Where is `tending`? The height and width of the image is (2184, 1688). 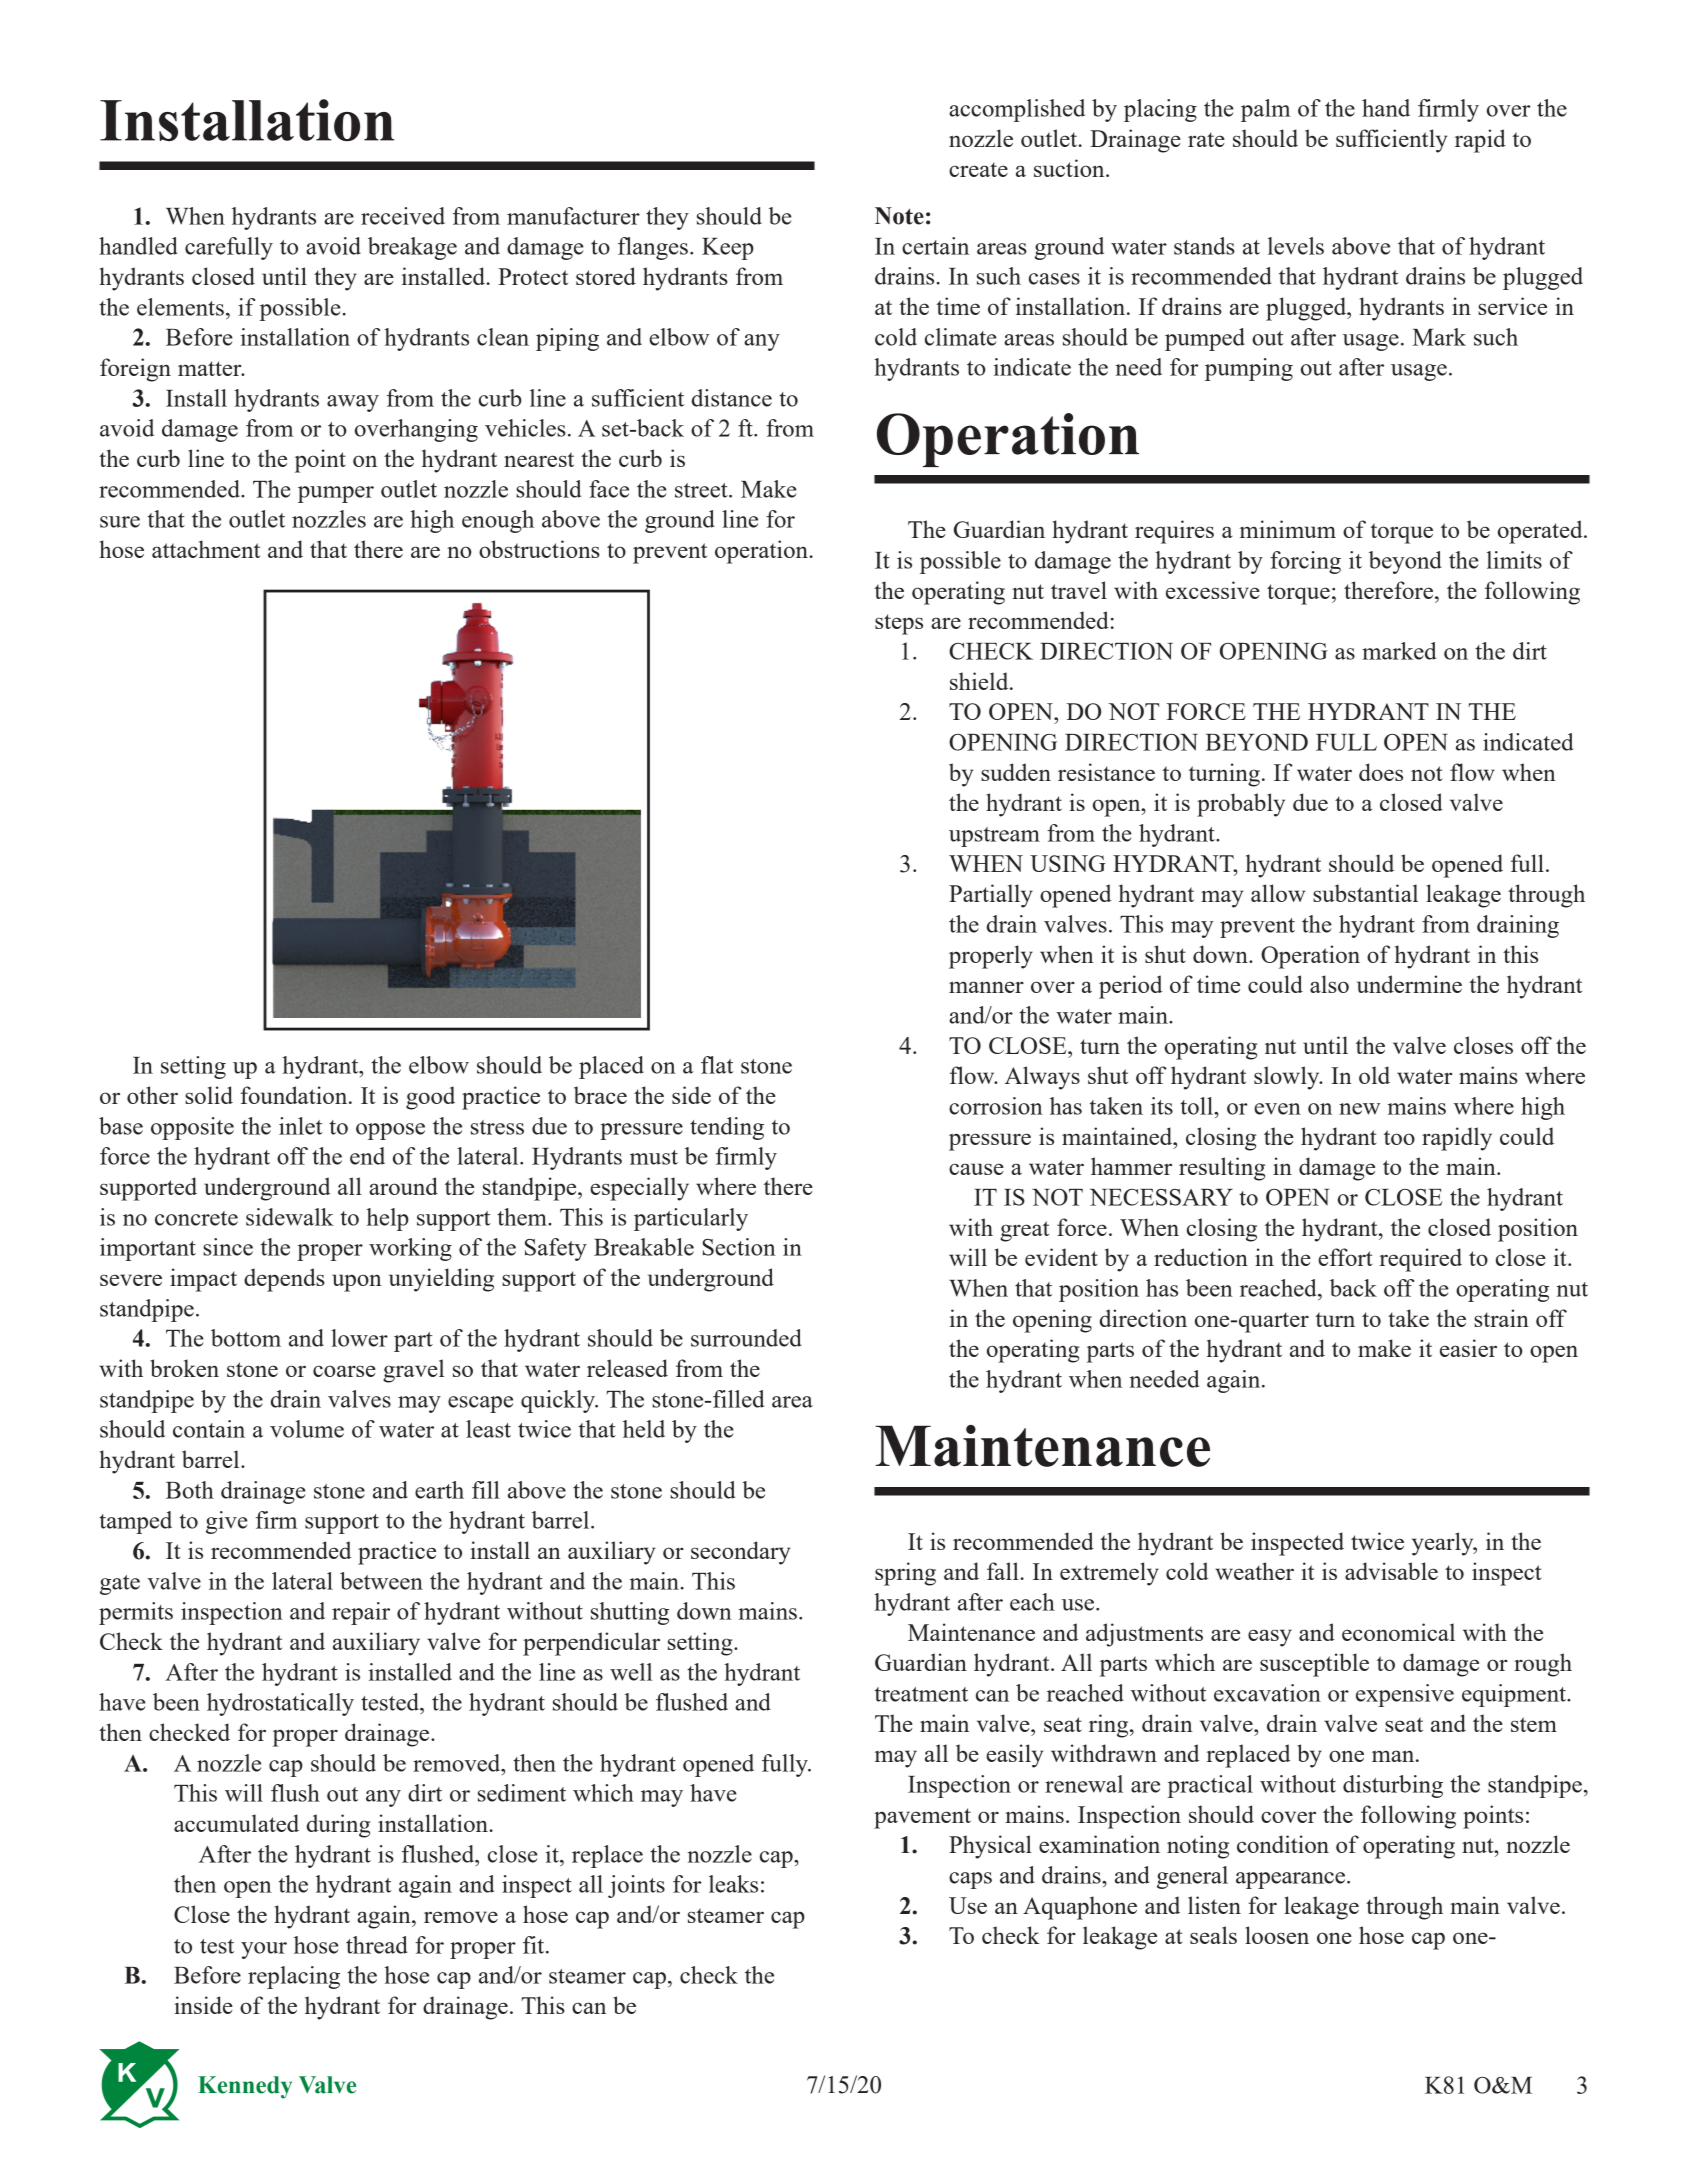
tending is located at coordinates (727, 1128).
